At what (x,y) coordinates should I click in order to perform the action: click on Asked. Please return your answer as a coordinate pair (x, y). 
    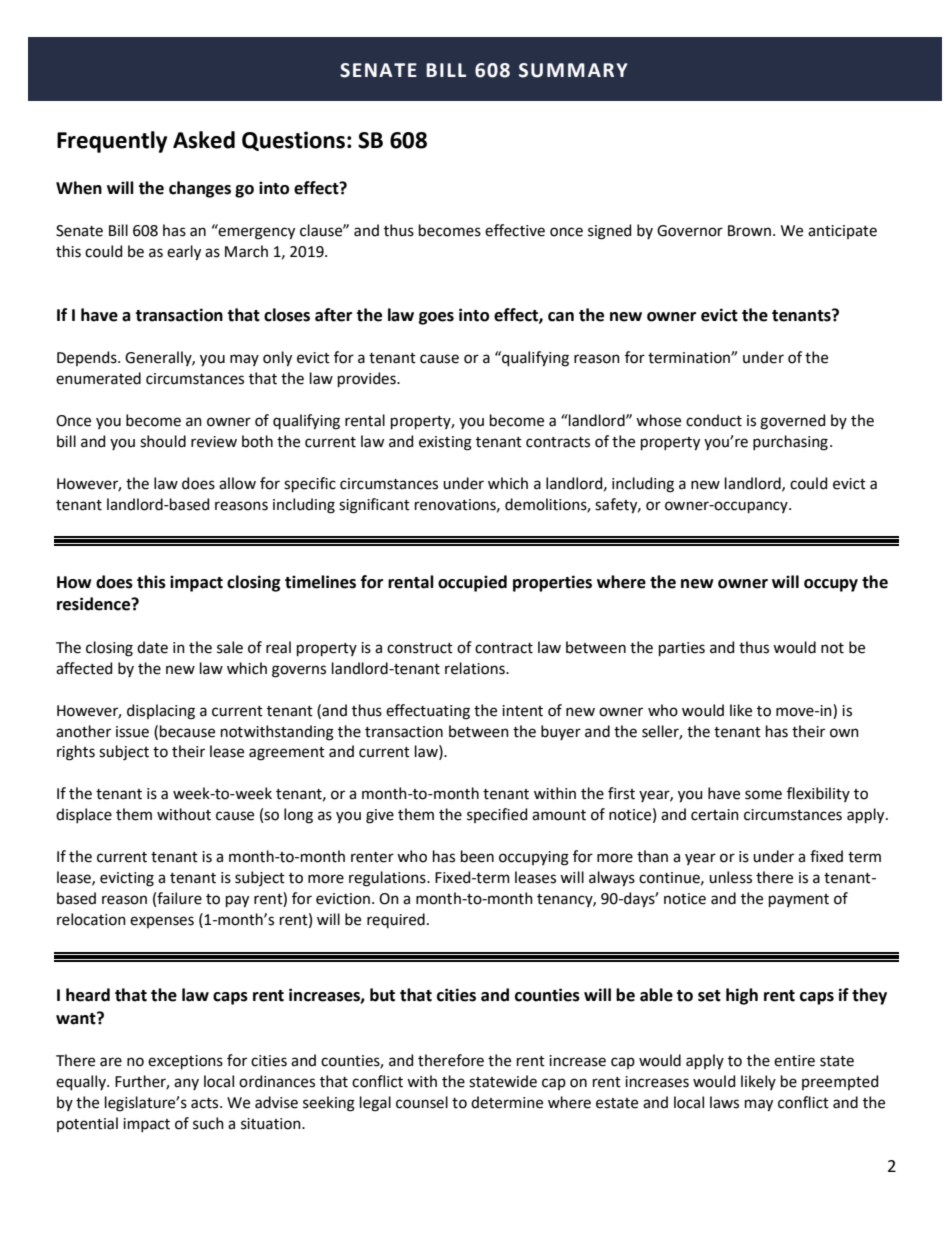
    Looking at the image, I should click on (204, 140).
